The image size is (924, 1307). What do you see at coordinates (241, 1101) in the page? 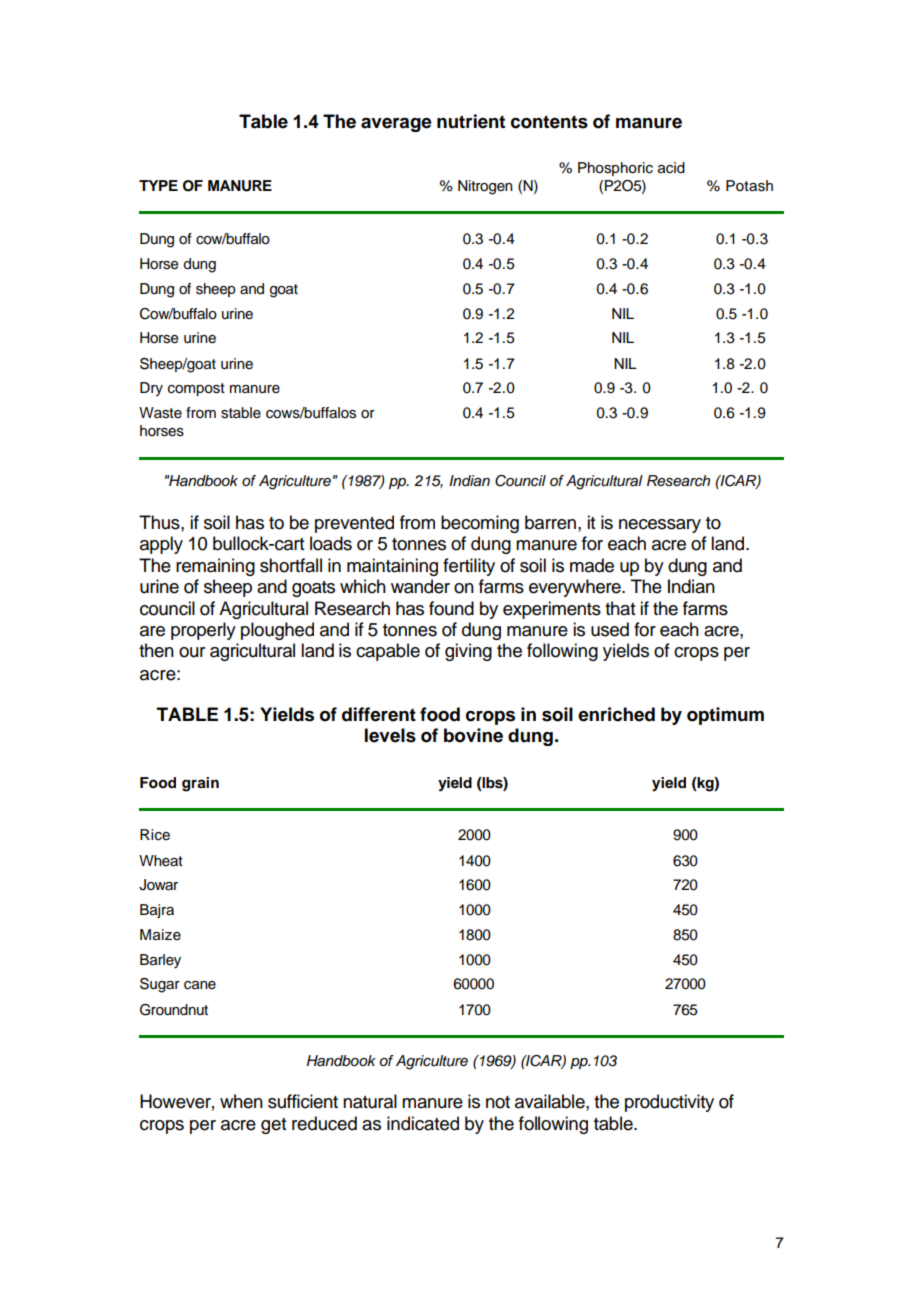
I see `when` at bounding box center [241, 1101].
